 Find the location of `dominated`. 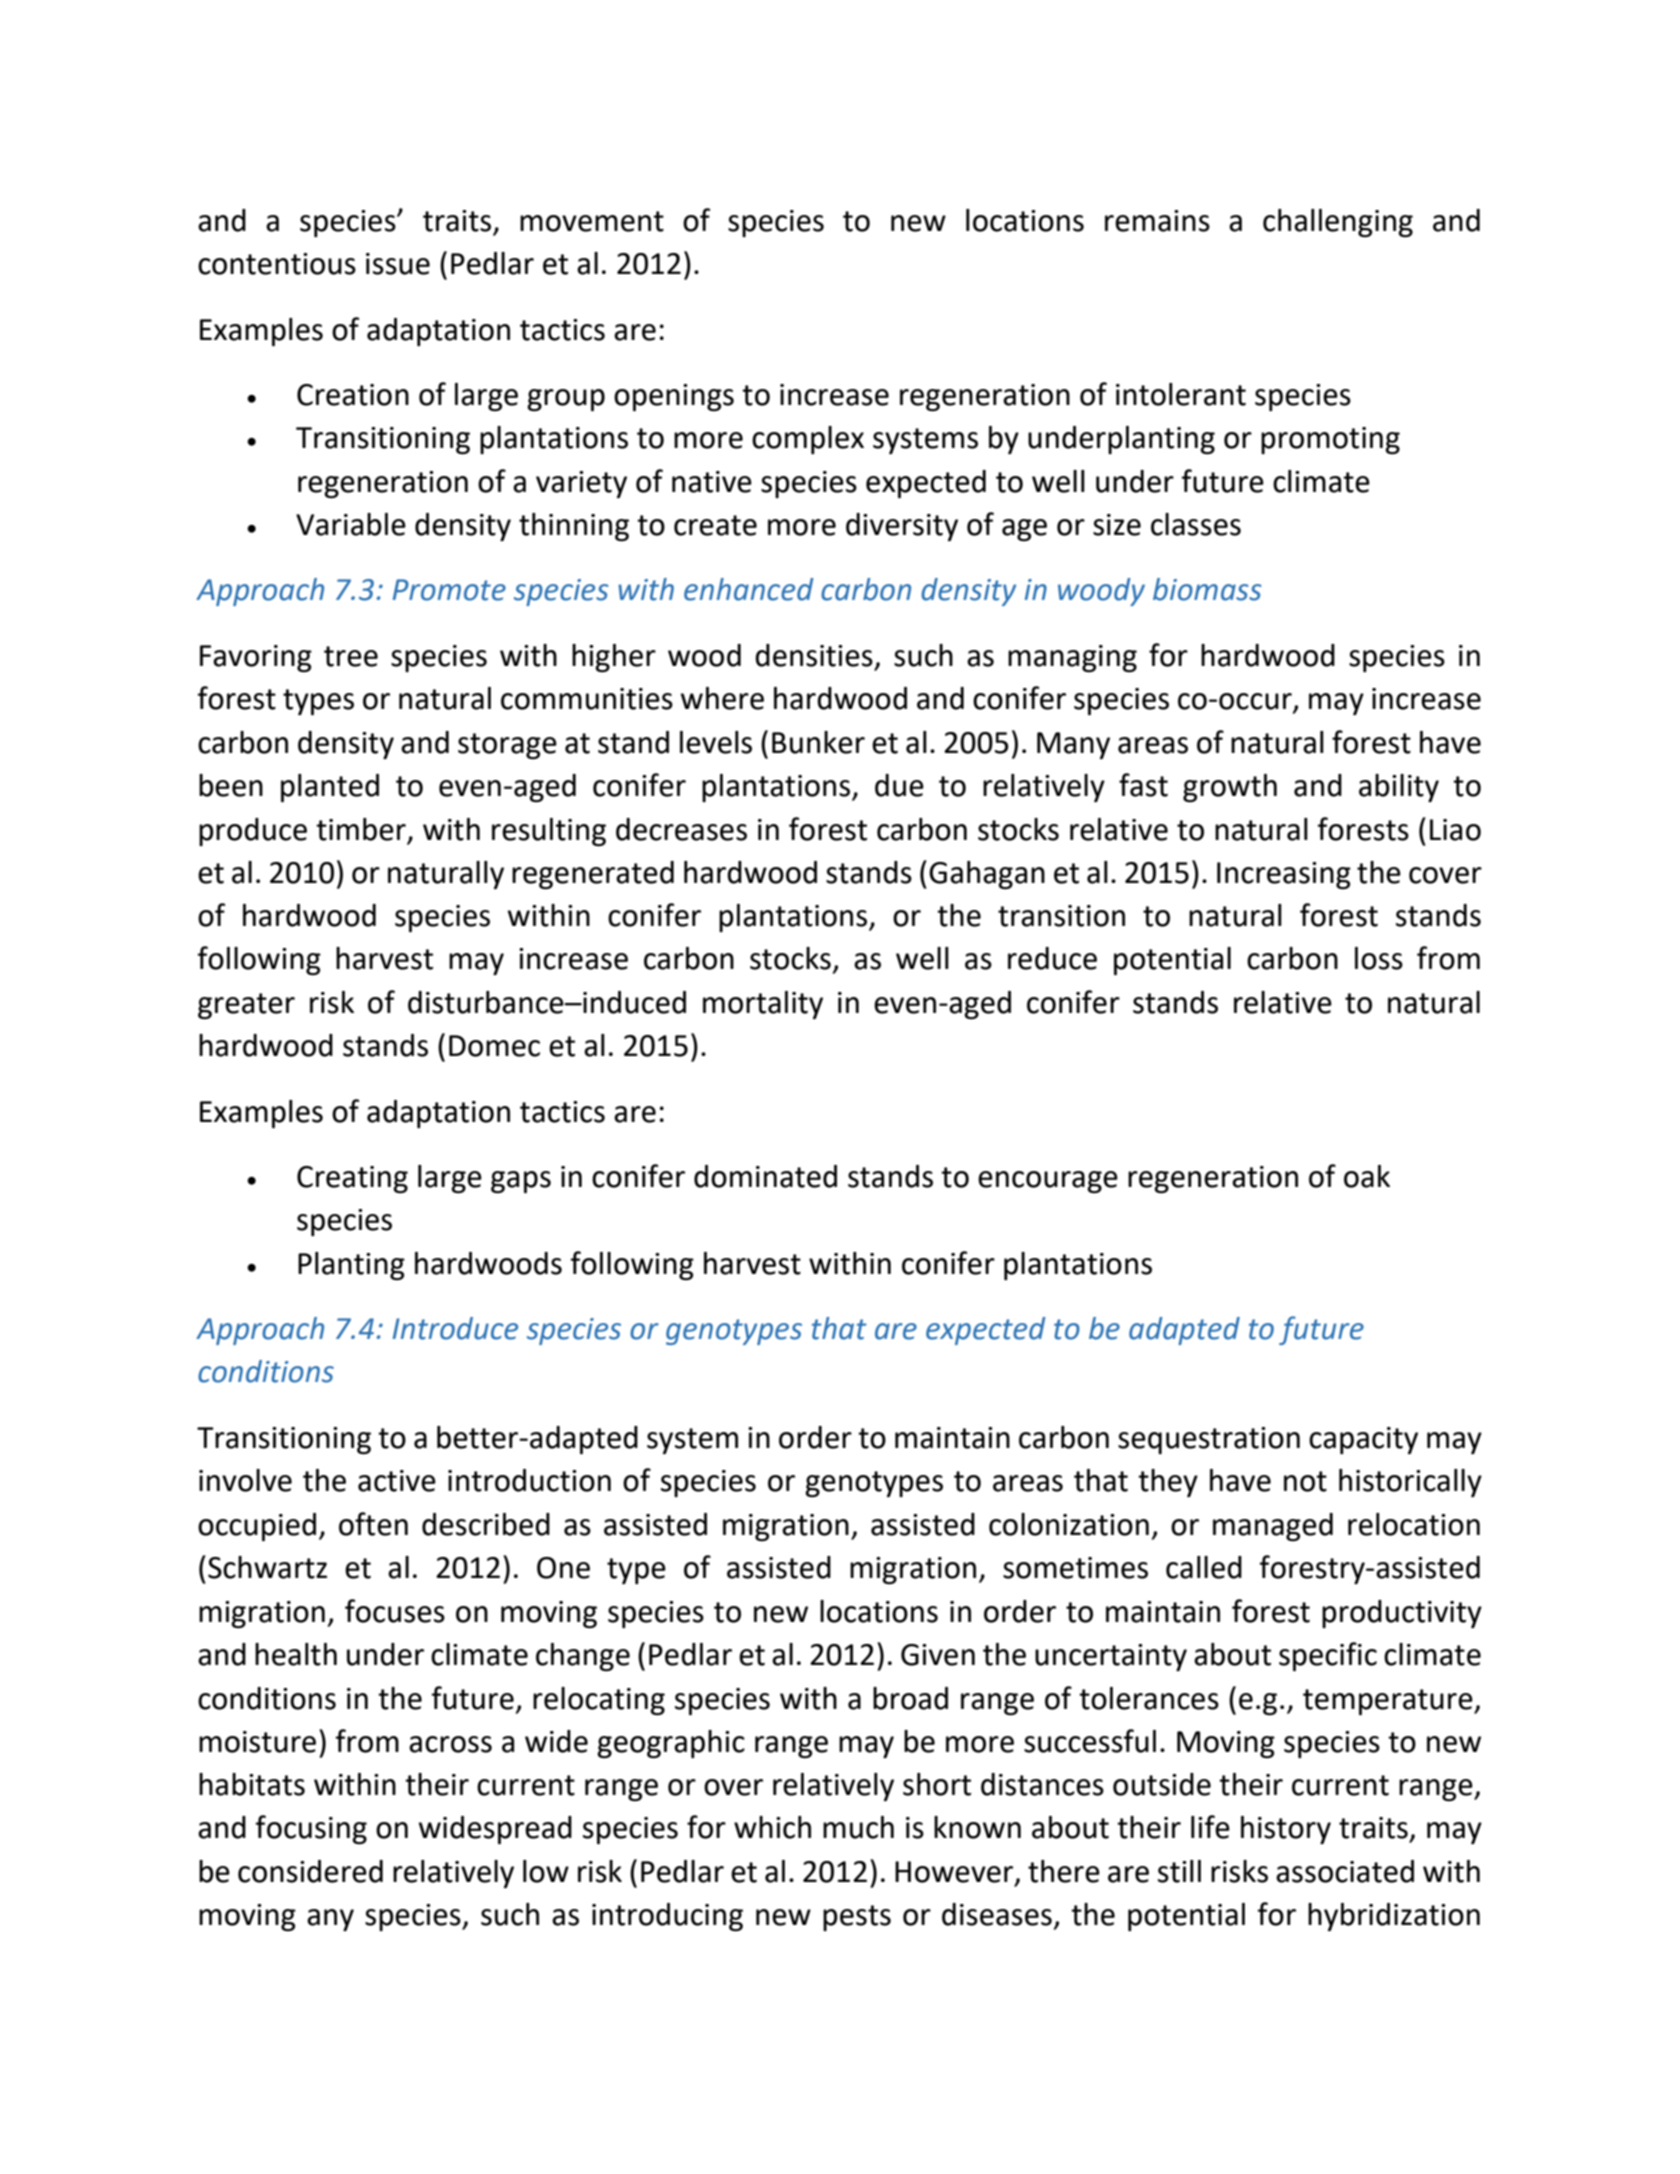

dominated is located at coordinates (765, 1176).
